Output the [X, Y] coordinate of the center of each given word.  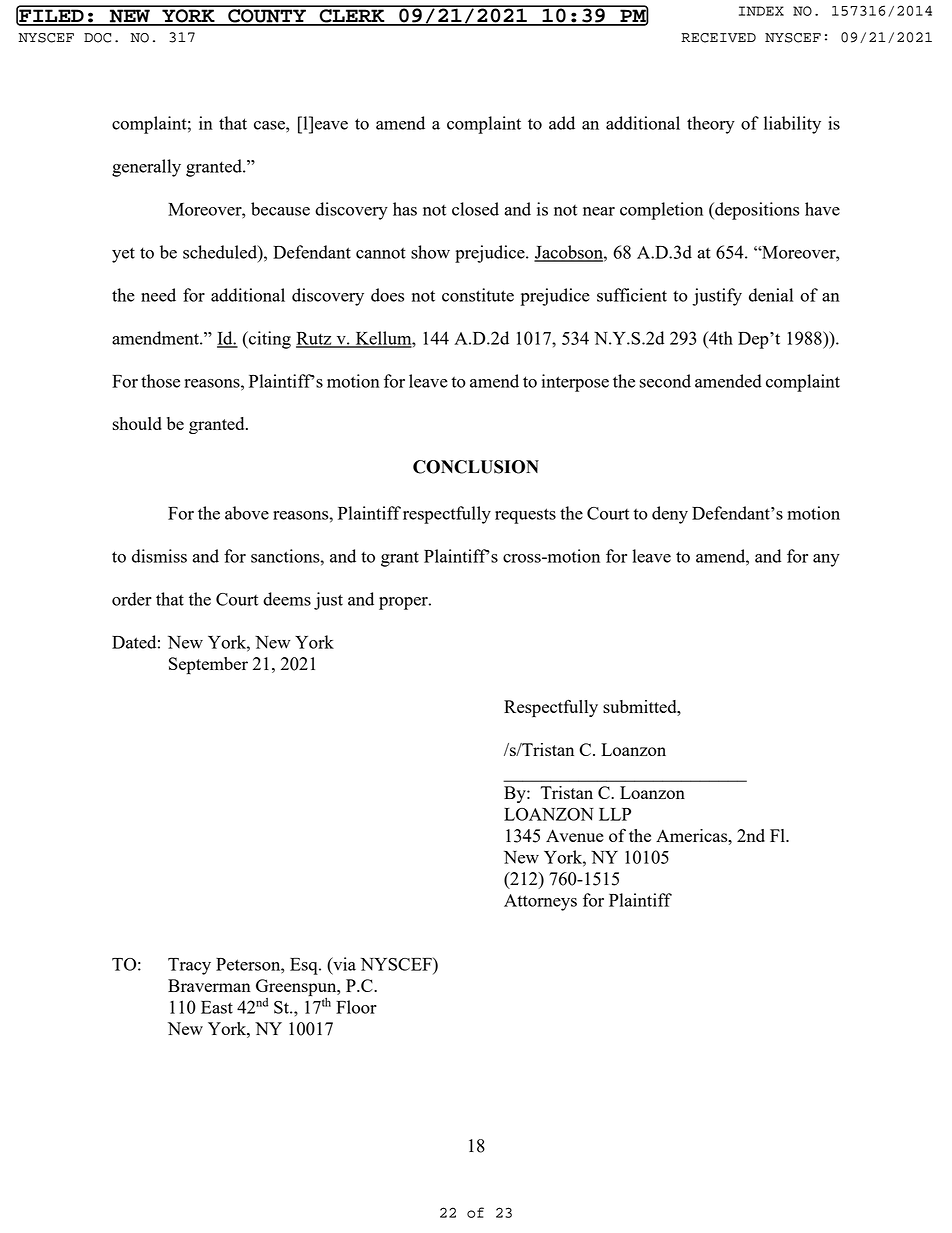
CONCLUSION [476, 467]
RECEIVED [718, 38]
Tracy [189, 966]
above [247, 513]
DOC [97, 38]
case [270, 125]
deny [670, 515]
